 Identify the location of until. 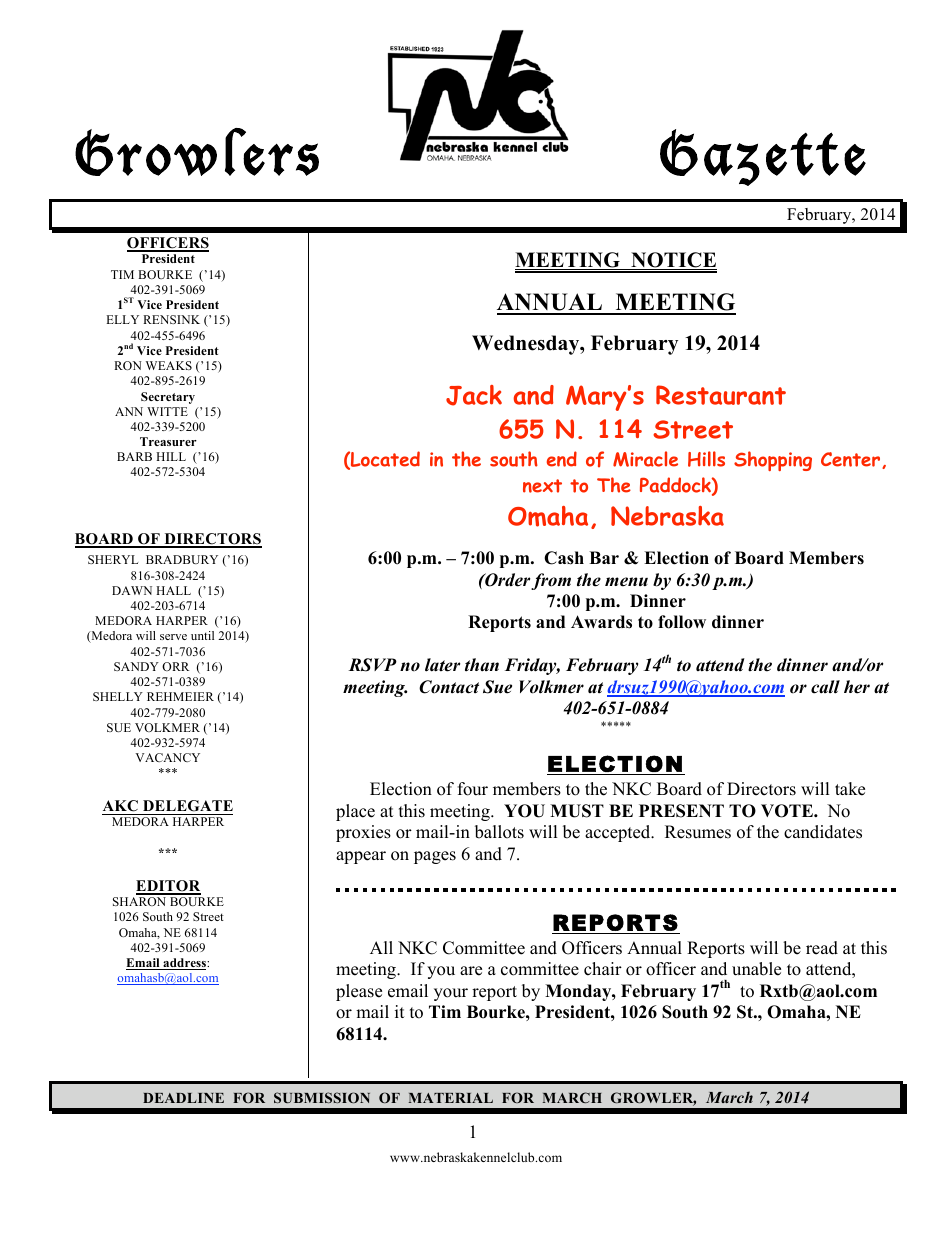
(202, 635).
